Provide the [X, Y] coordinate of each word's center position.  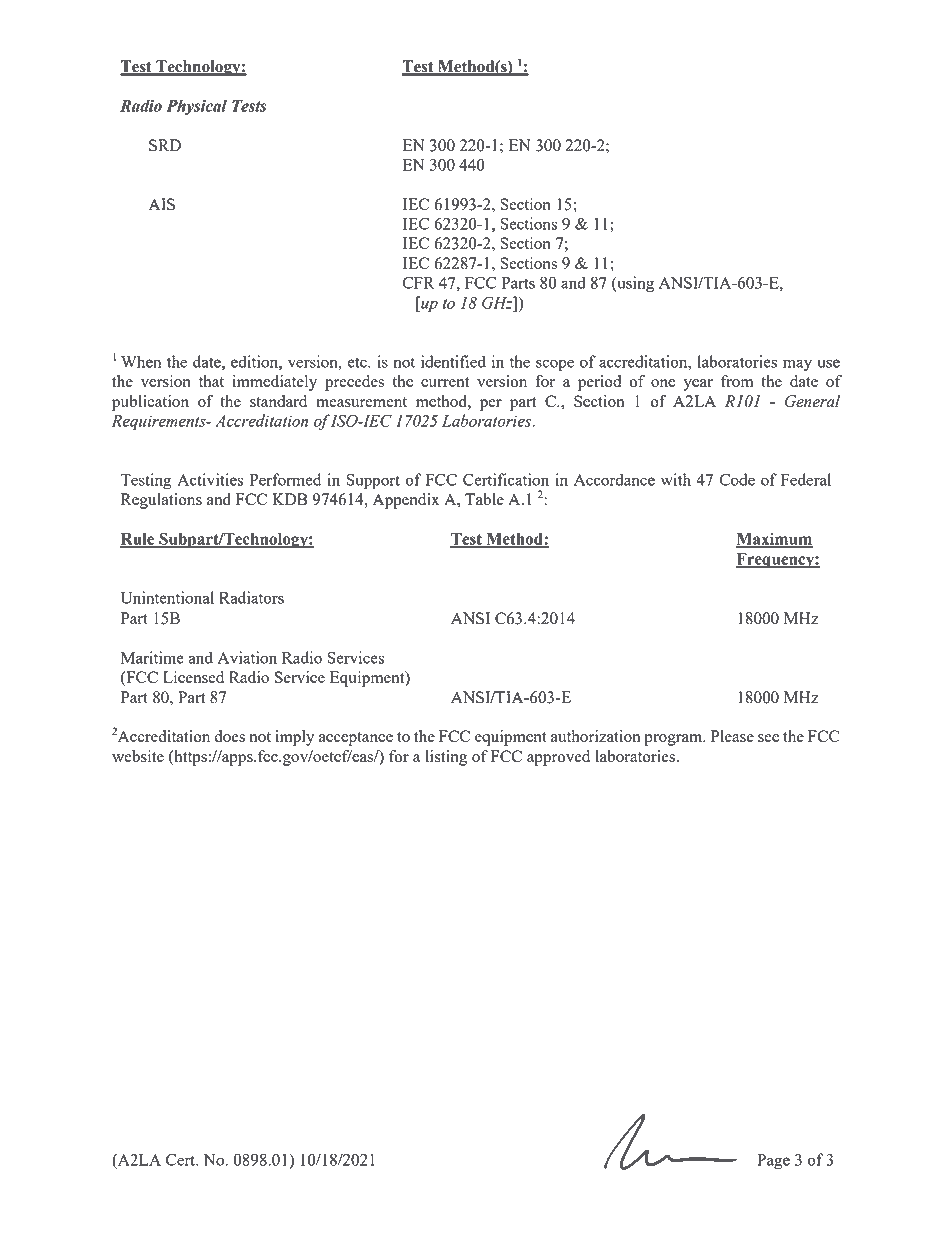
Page [773, 1162]
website [138, 756]
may [797, 365]
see [768, 738]
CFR [418, 283]
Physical [196, 107]
